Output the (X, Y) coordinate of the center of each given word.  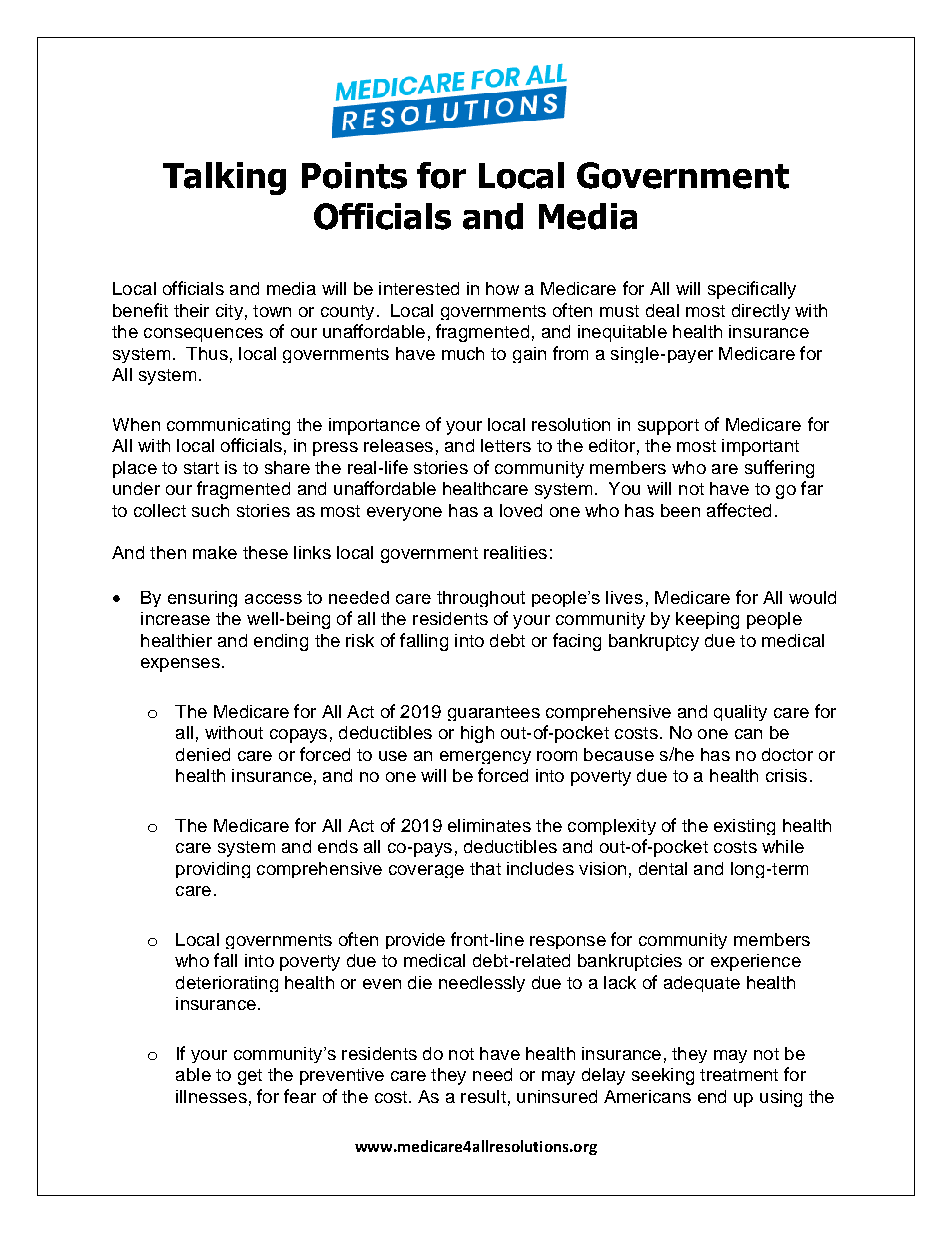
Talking (224, 178)
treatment (739, 1075)
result (483, 1096)
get (250, 1077)
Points (354, 175)
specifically (752, 290)
